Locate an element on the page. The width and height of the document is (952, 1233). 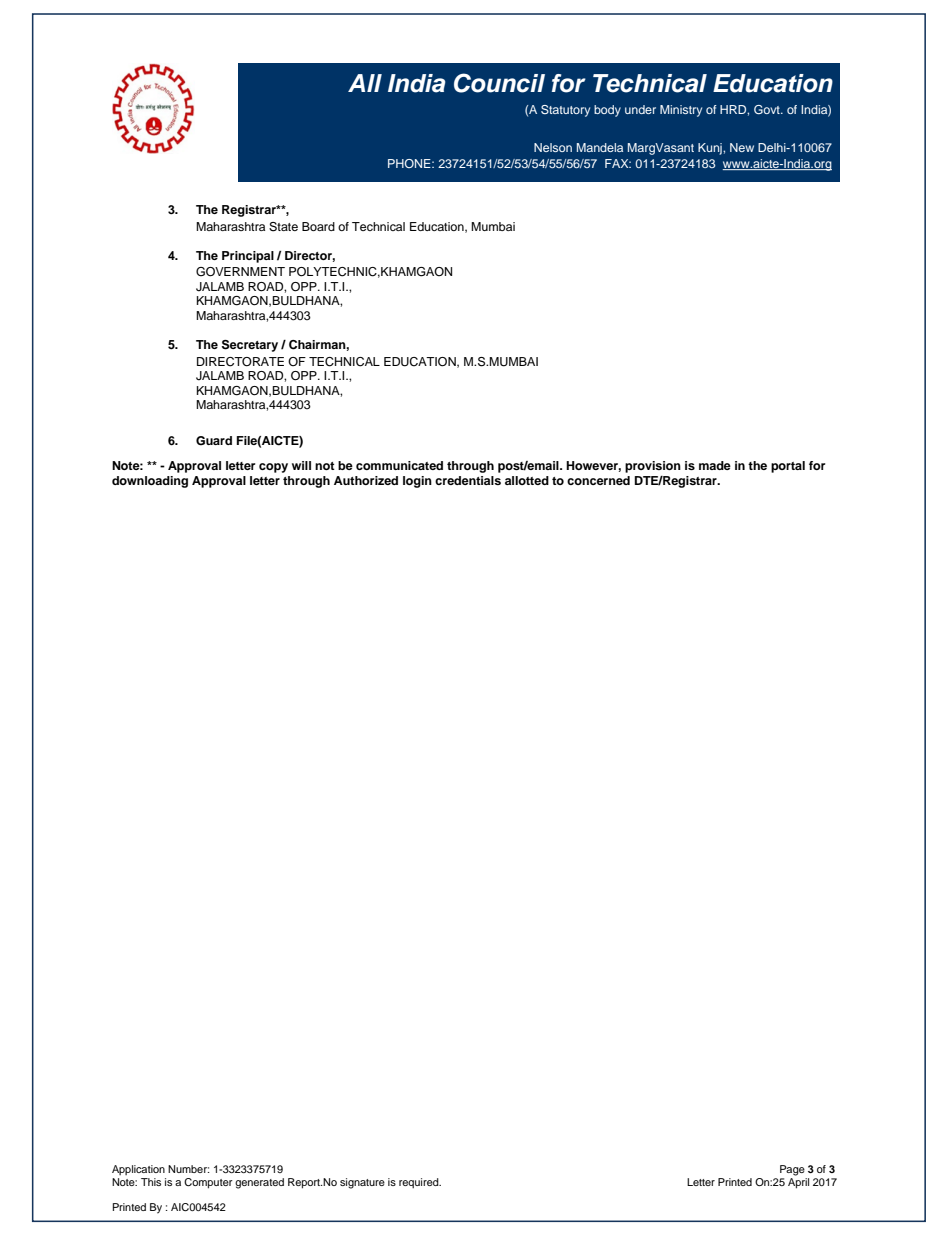
Council is located at coordinates (499, 83).
